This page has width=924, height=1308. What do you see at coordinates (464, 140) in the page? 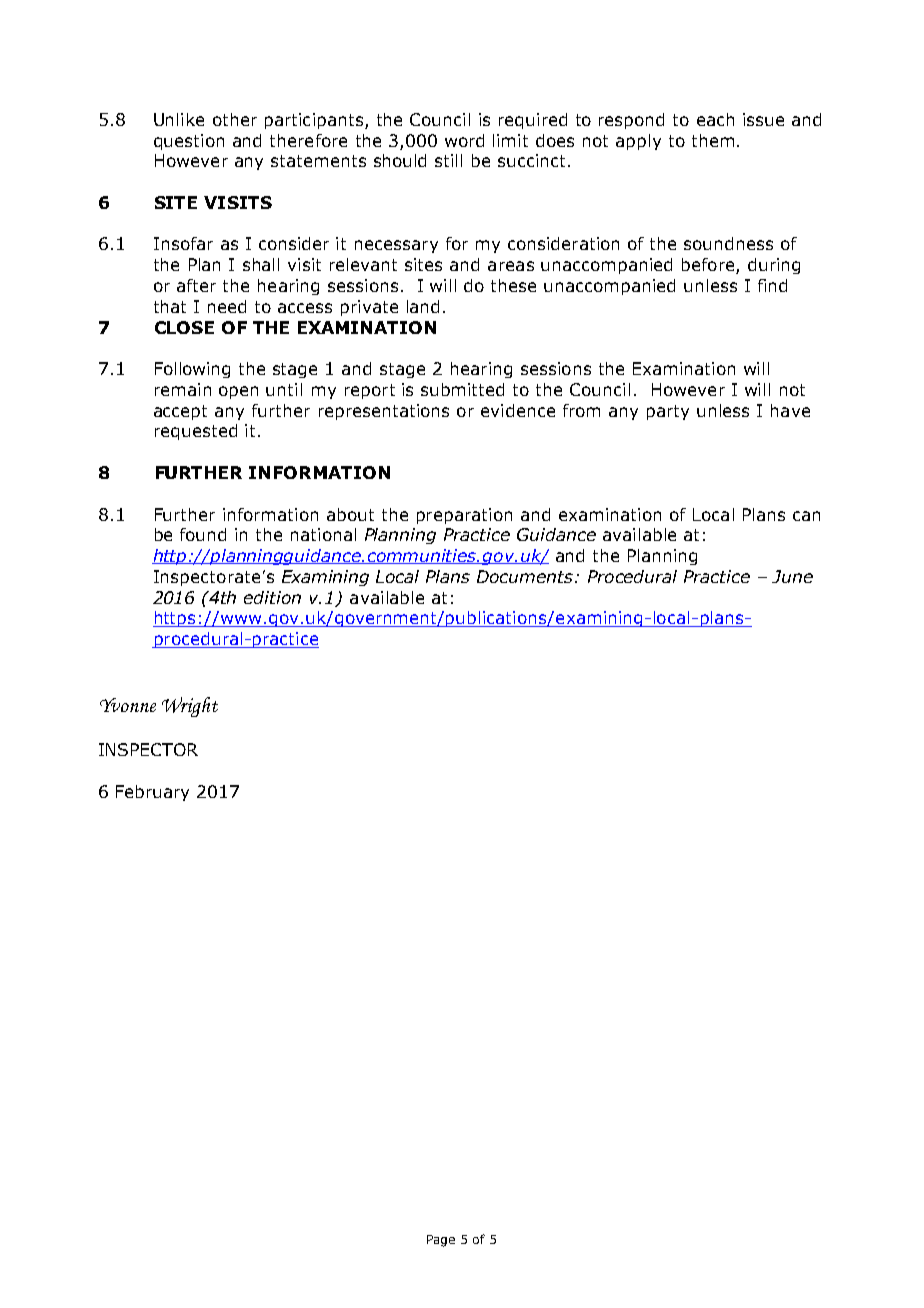
I see `word` at bounding box center [464, 140].
